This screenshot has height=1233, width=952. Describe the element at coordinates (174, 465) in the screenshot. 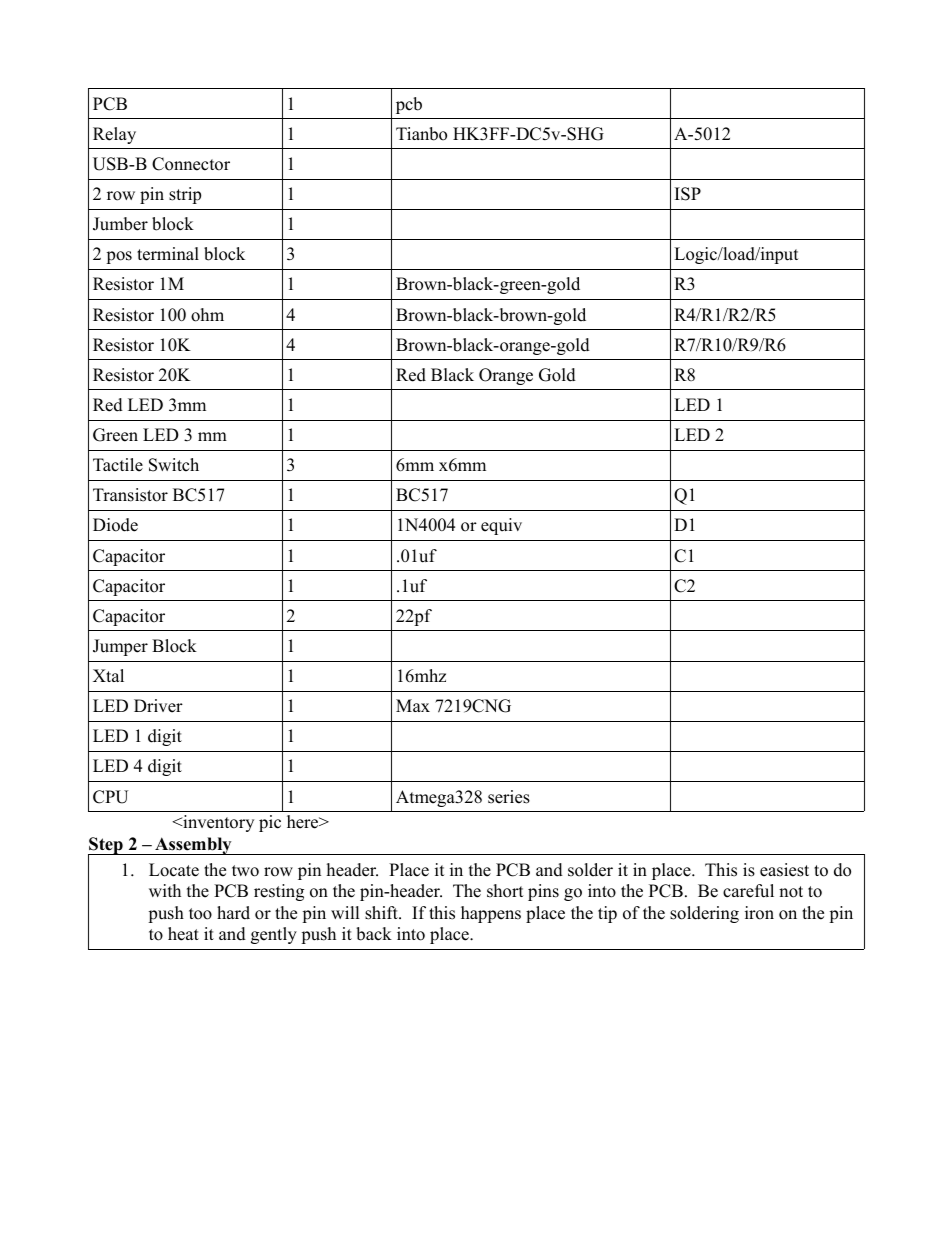

I see `Switch` at that location.
